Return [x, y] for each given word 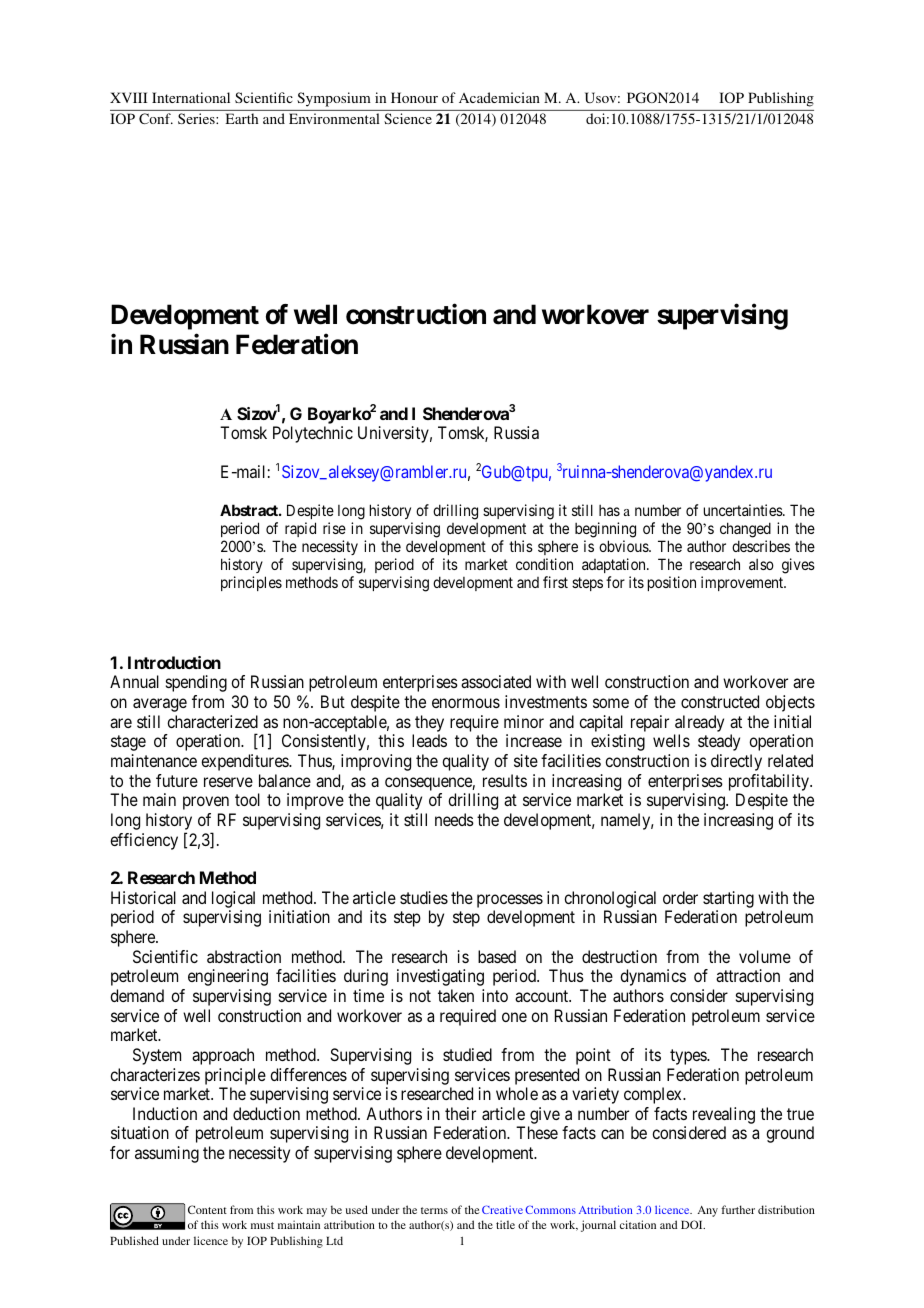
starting [728, 899]
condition [544, 564]
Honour [414, 97]
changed [745, 530]
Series [197, 118]
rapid [300, 529]
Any [707, 1211]
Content [207, 1209]
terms [434, 1210]
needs [454, 819]
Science [408, 118]
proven [206, 803]
